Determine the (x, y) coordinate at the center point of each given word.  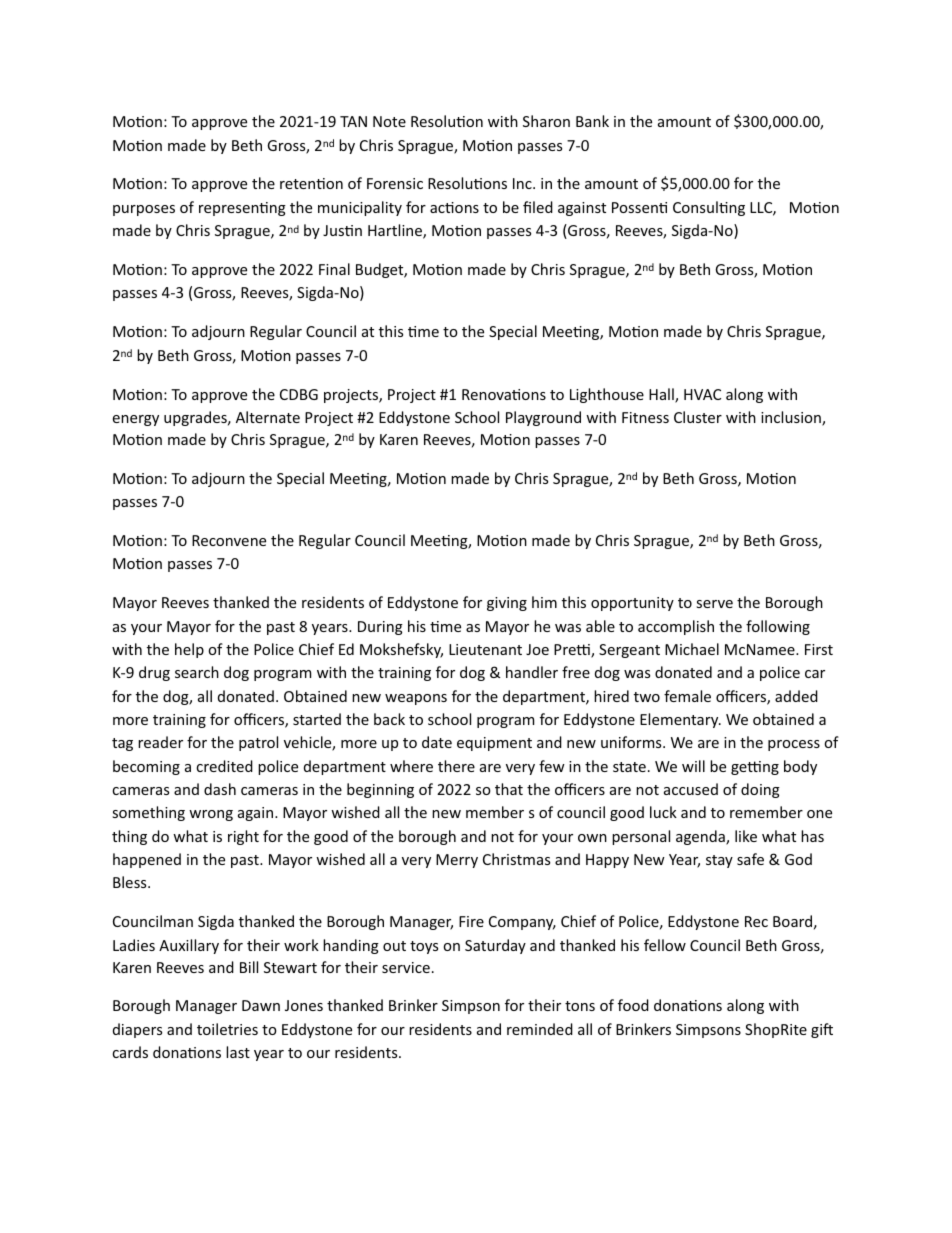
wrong (211, 815)
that (509, 789)
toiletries (227, 1029)
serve (714, 604)
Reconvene (229, 540)
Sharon (546, 121)
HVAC (702, 394)
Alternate (268, 417)
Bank (592, 121)
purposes (144, 210)
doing (760, 790)
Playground (543, 418)
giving (507, 604)
